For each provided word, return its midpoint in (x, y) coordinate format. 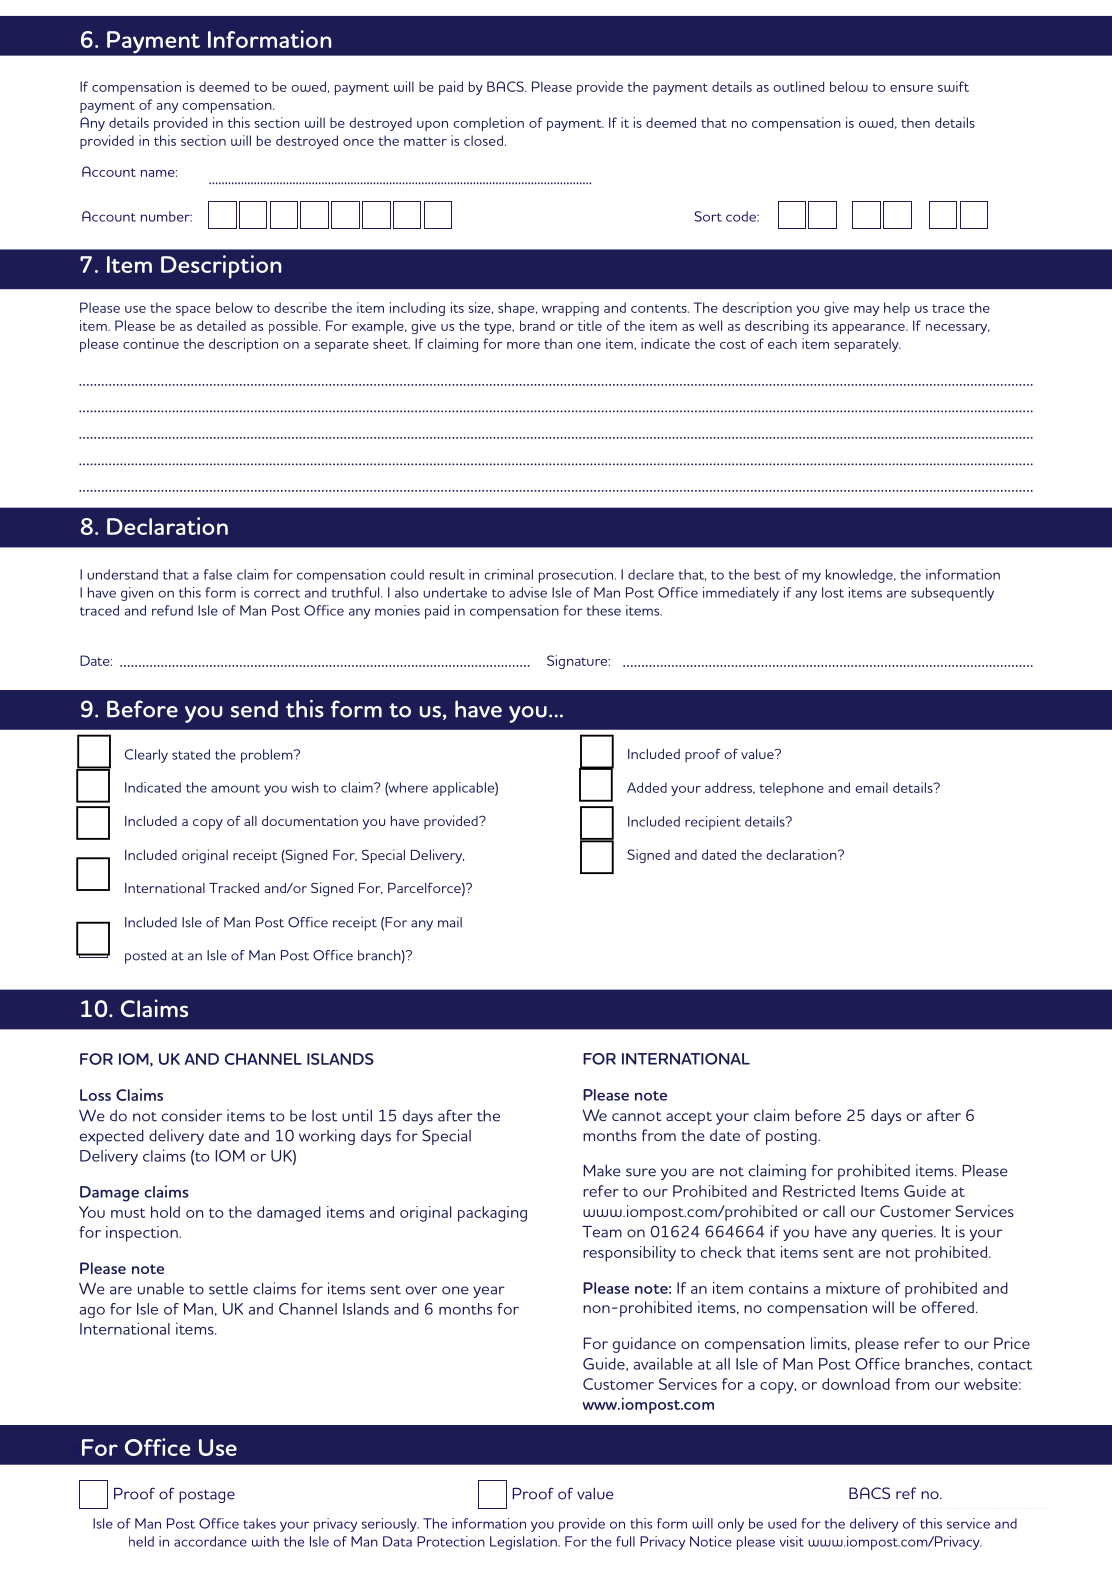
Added (647, 787)
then (915, 122)
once (358, 142)
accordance (210, 1541)
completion (488, 124)
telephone (791, 789)
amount (235, 788)
